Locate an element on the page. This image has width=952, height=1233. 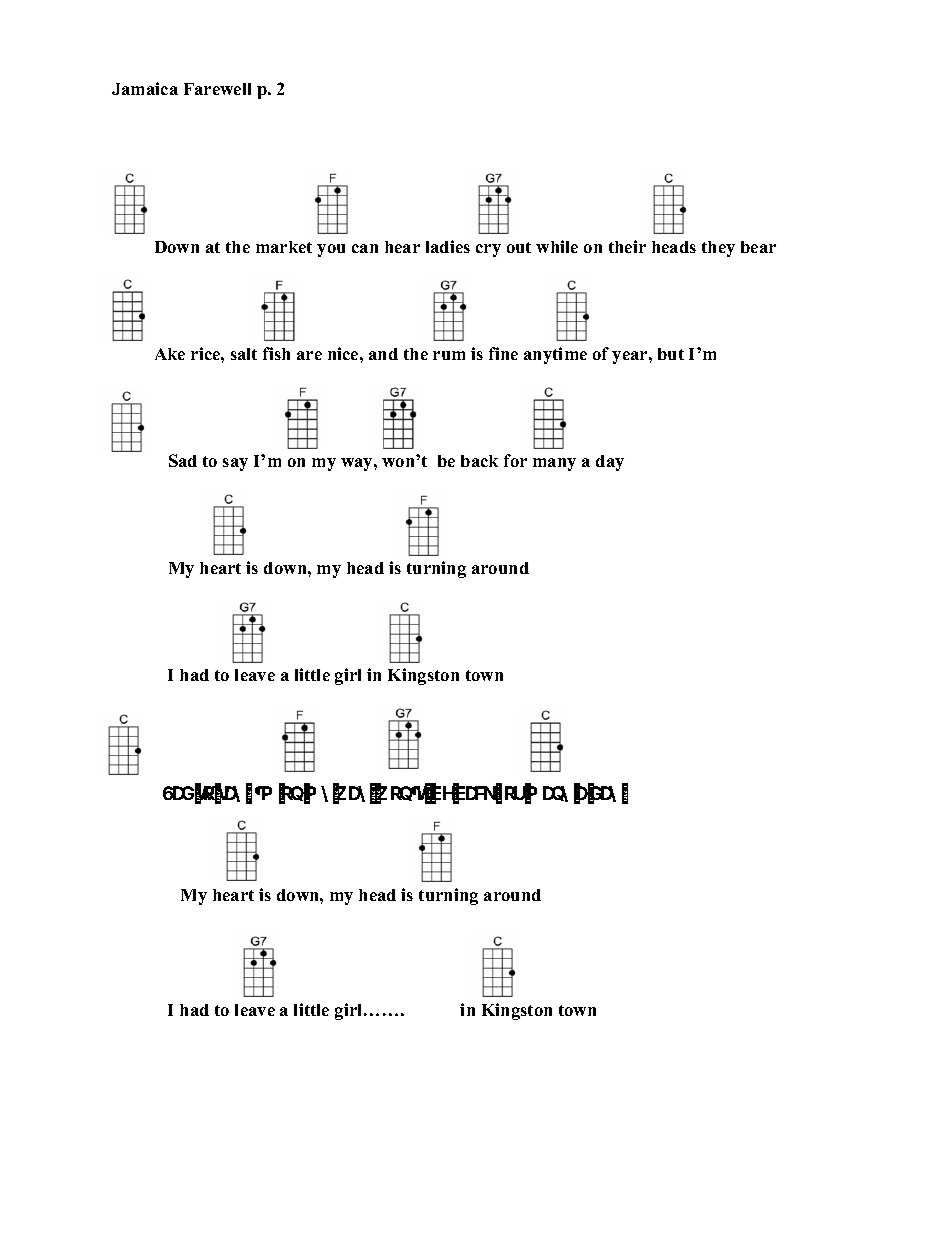
but is located at coordinates (671, 354).
